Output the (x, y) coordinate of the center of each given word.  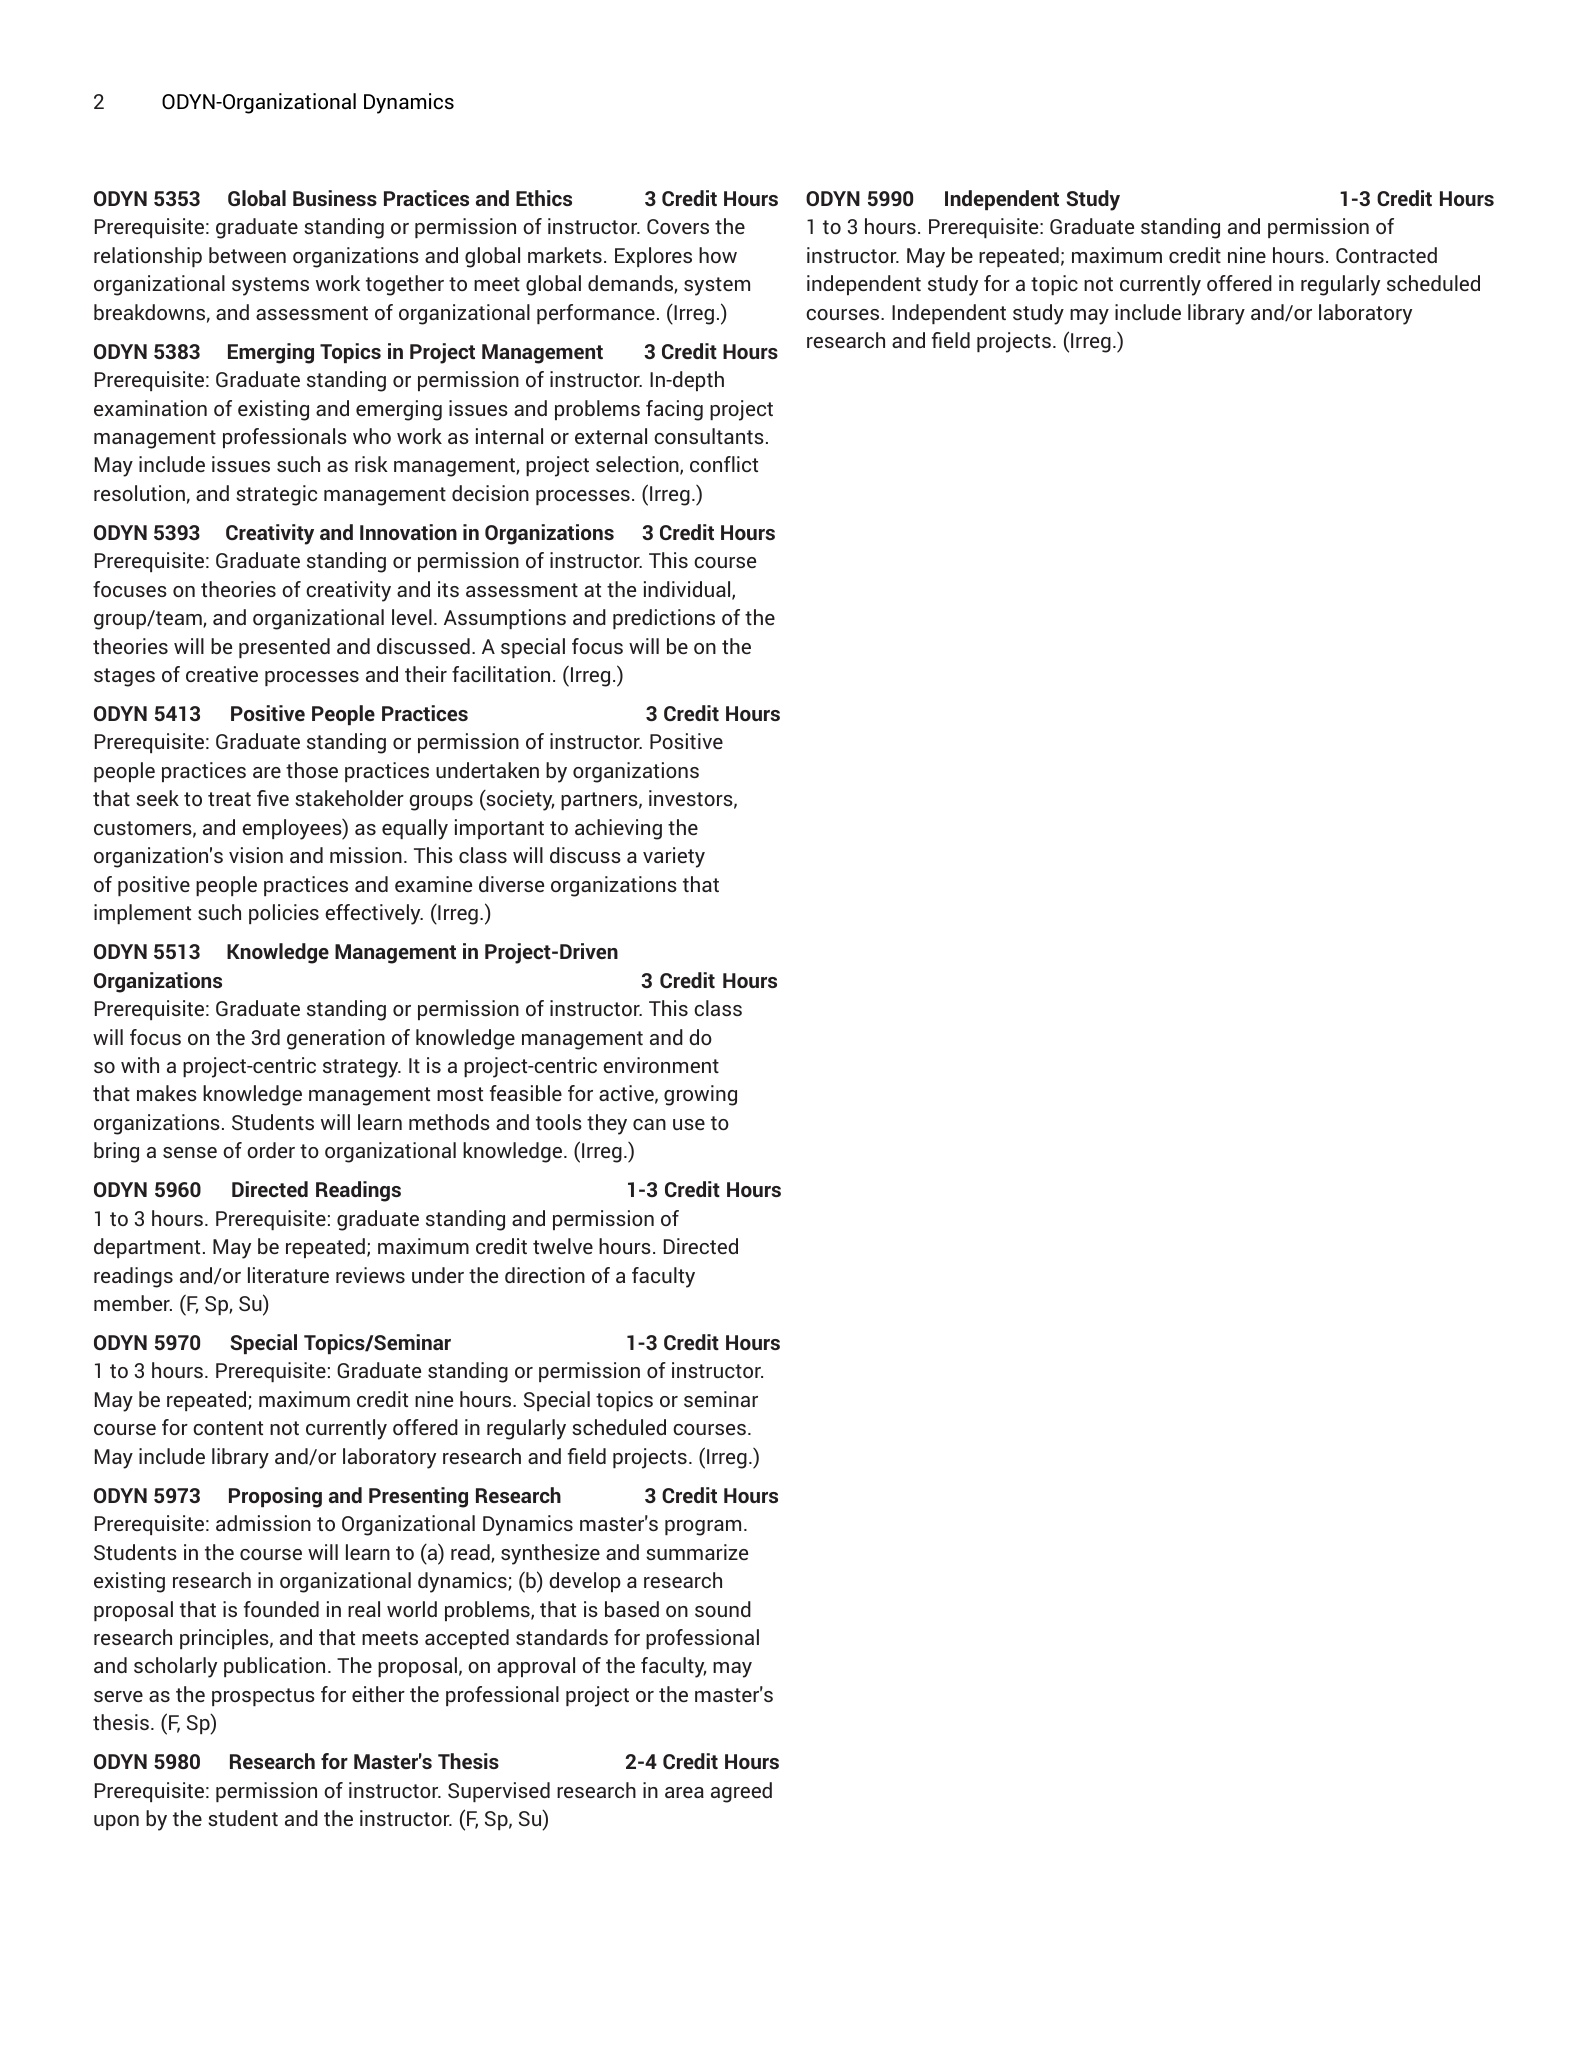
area (684, 1792)
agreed (741, 1792)
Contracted (1386, 255)
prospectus (263, 1697)
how (718, 255)
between (247, 255)
